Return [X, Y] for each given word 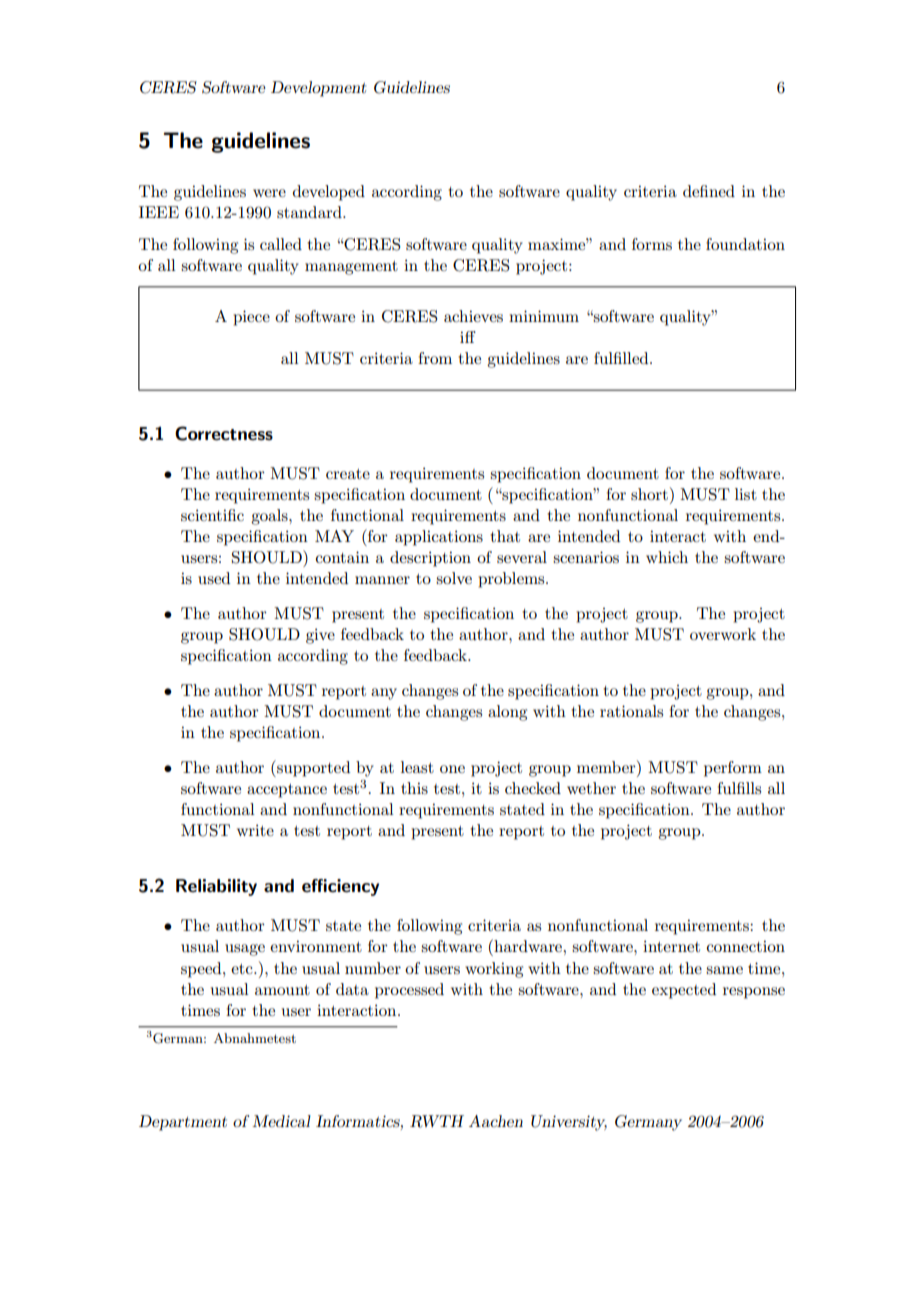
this [414, 788]
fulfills [739, 788]
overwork [723, 634]
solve [454, 578]
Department [183, 1123]
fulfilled [622, 358]
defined [709, 191]
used [214, 578]
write [255, 830]
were [269, 193]
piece [251, 318]
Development [318, 89]
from [435, 358]
